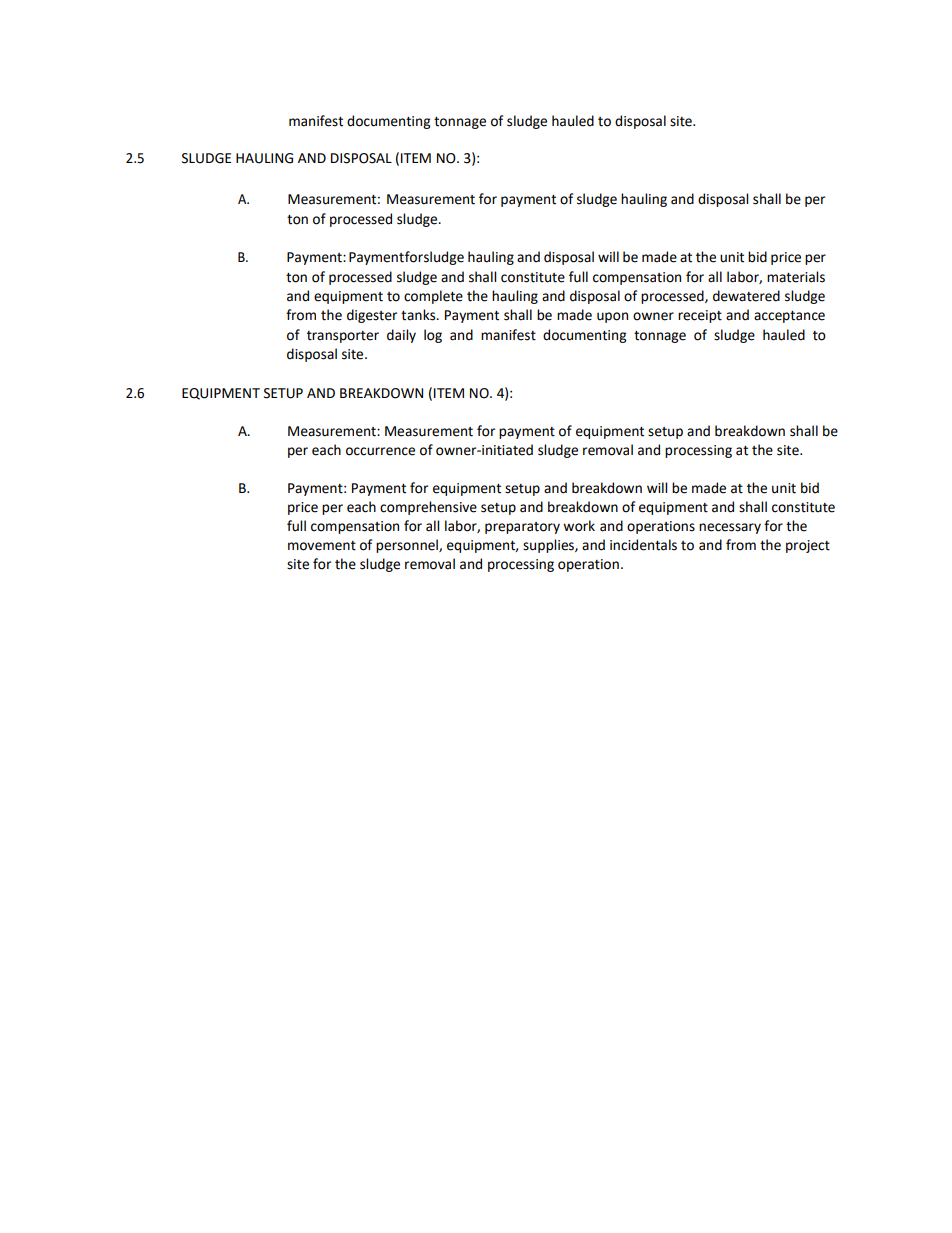 This document has height=1233, width=952. What do you see at coordinates (730, 528) in the document?
I see `necessary` at bounding box center [730, 528].
